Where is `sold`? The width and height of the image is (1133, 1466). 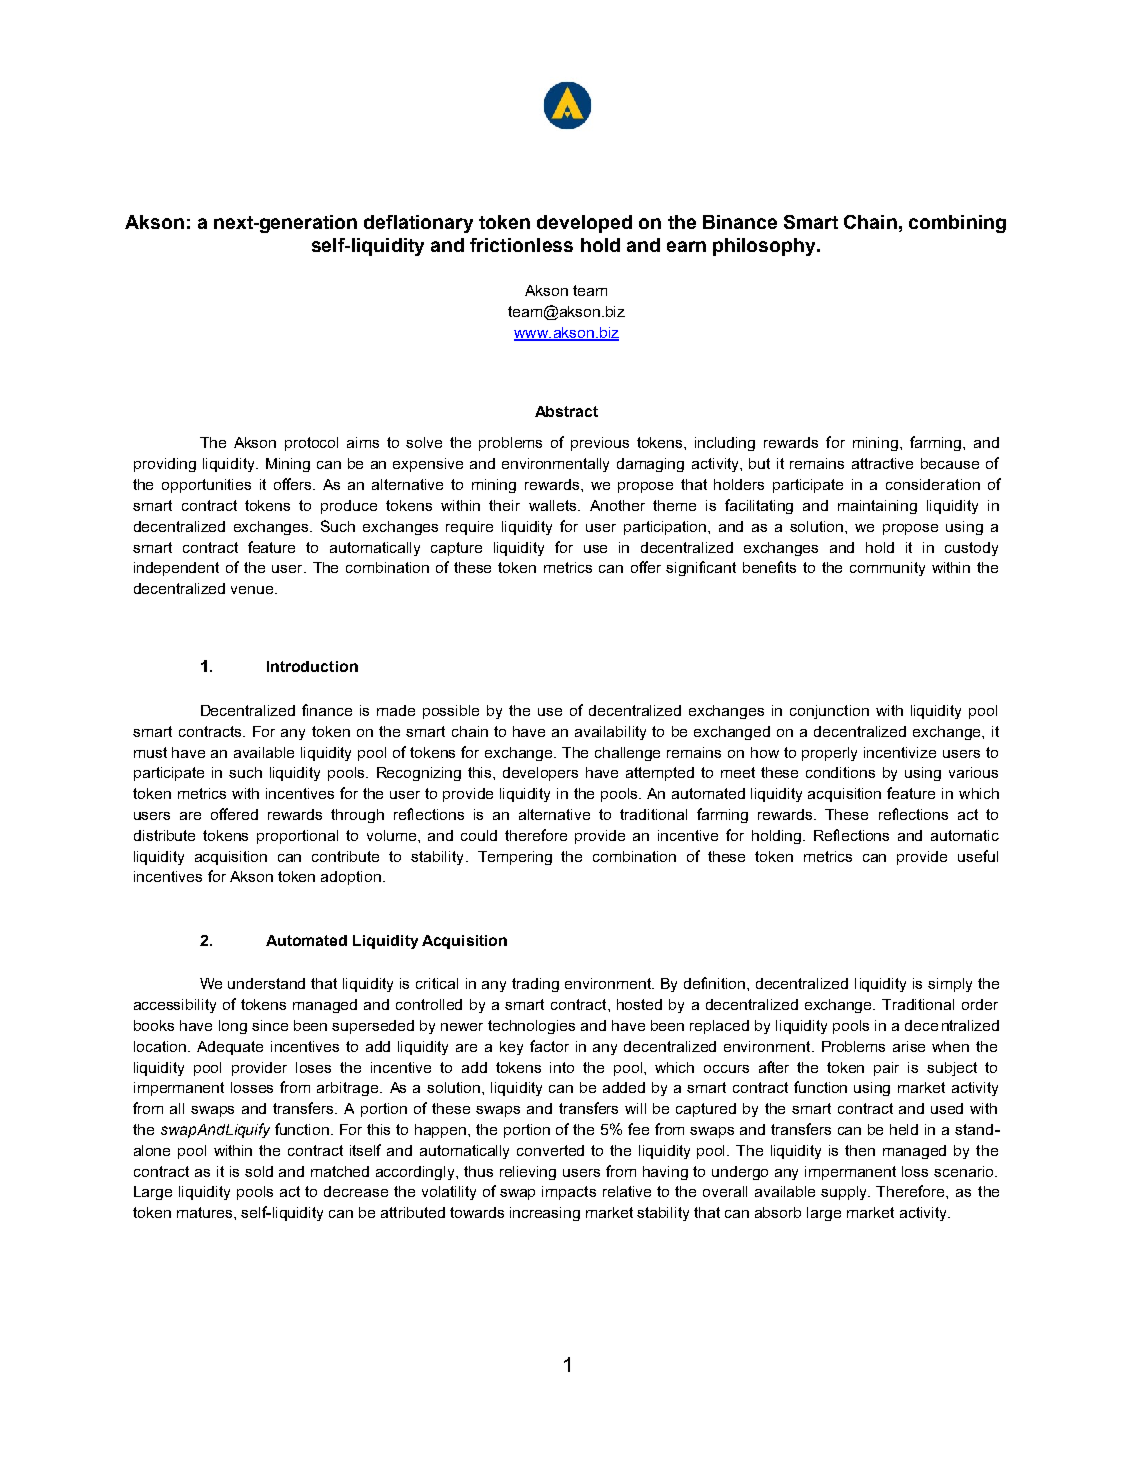
sold is located at coordinates (259, 1171).
